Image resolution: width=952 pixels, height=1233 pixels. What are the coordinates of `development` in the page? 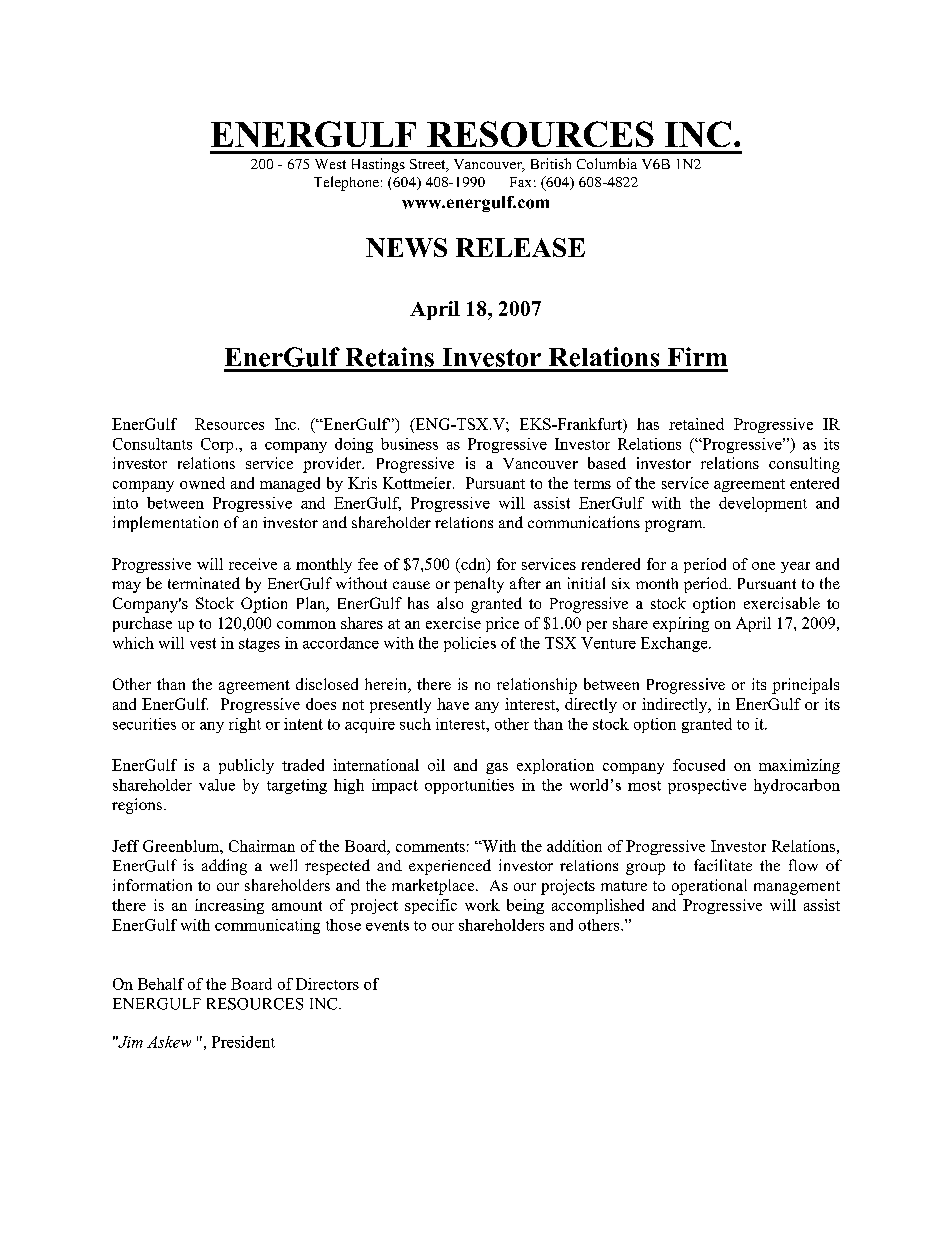 It's located at (763, 504).
